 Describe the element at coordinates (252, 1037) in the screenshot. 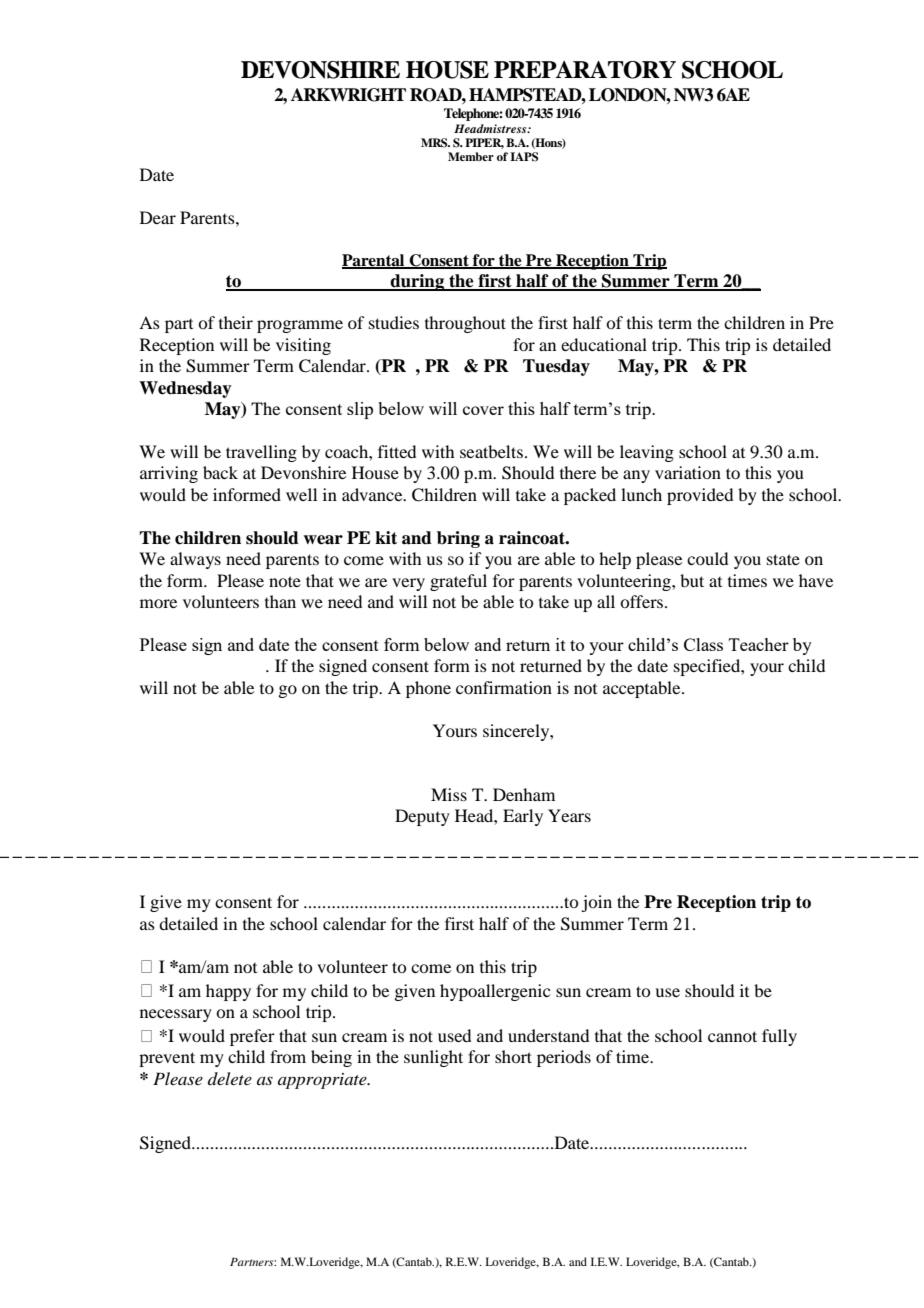

I see `prefer` at that location.
